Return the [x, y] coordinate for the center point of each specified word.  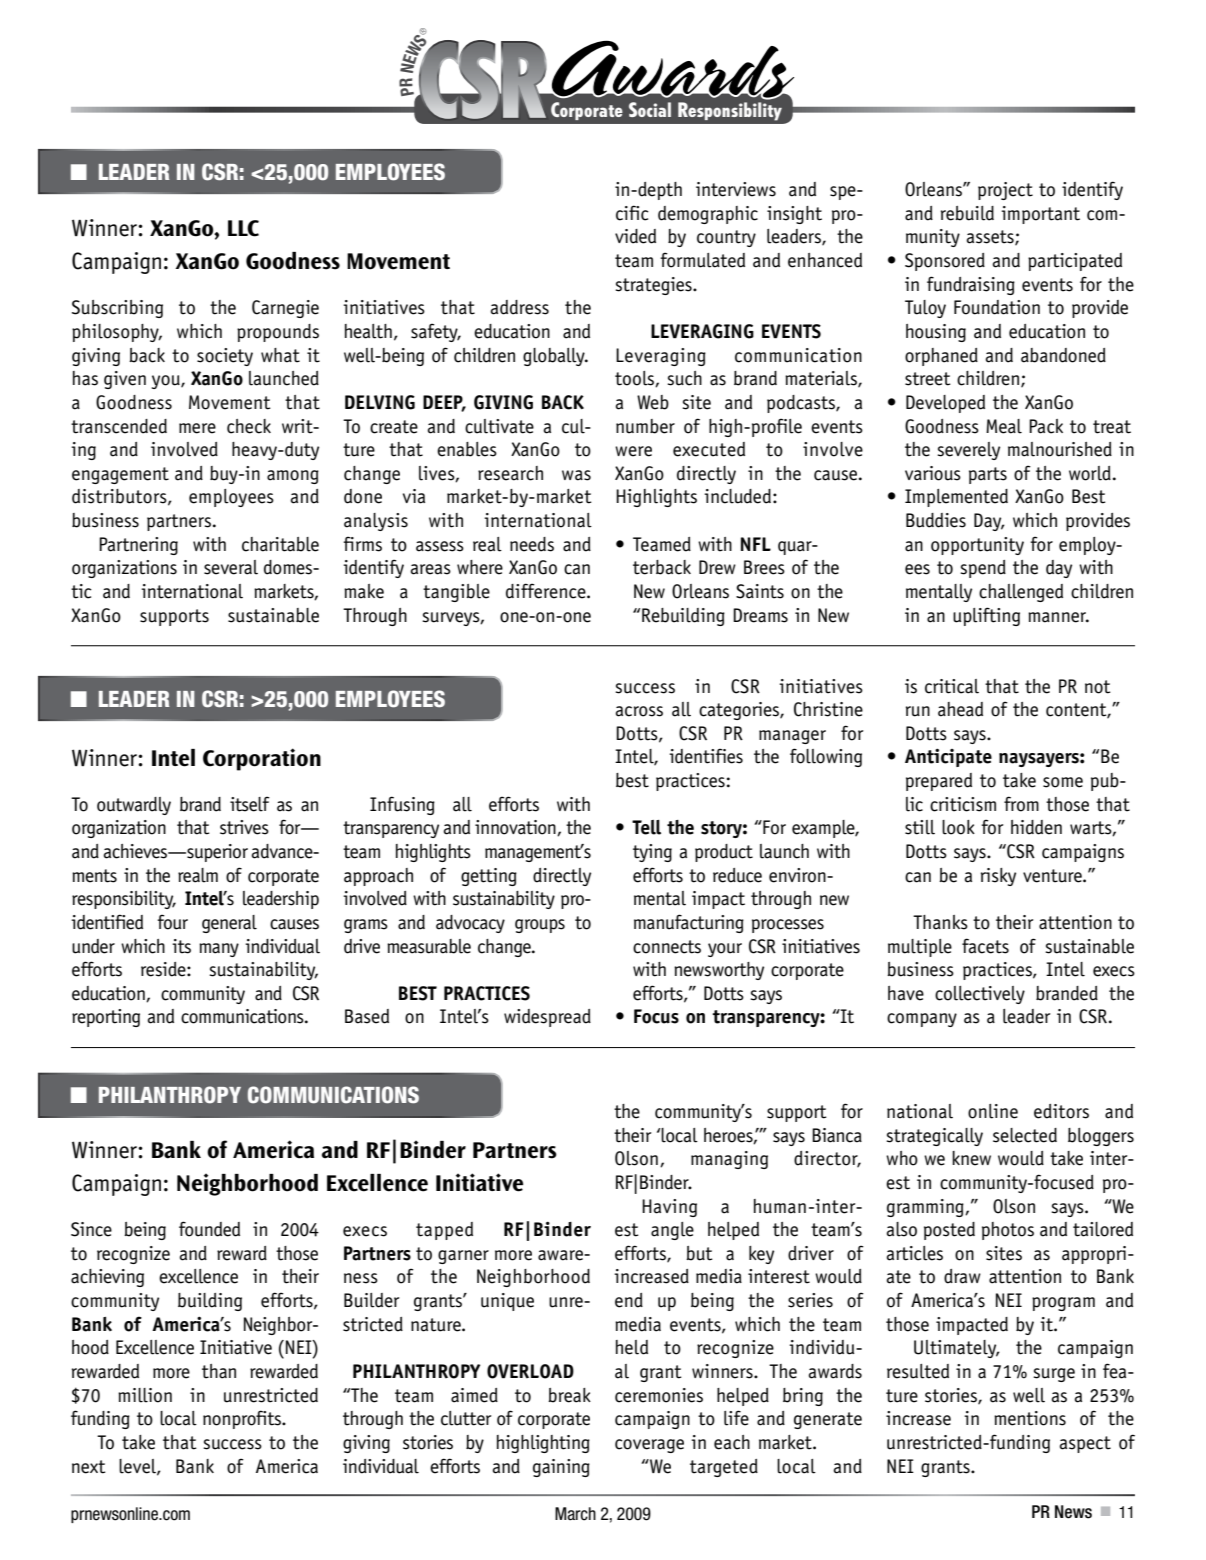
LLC [243, 228]
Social [650, 109]
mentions [1030, 1418]
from [1021, 804]
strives [244, 827]
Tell [646, 827]
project [1005, 191]
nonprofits [243, 1419]
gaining [561, 1468]
